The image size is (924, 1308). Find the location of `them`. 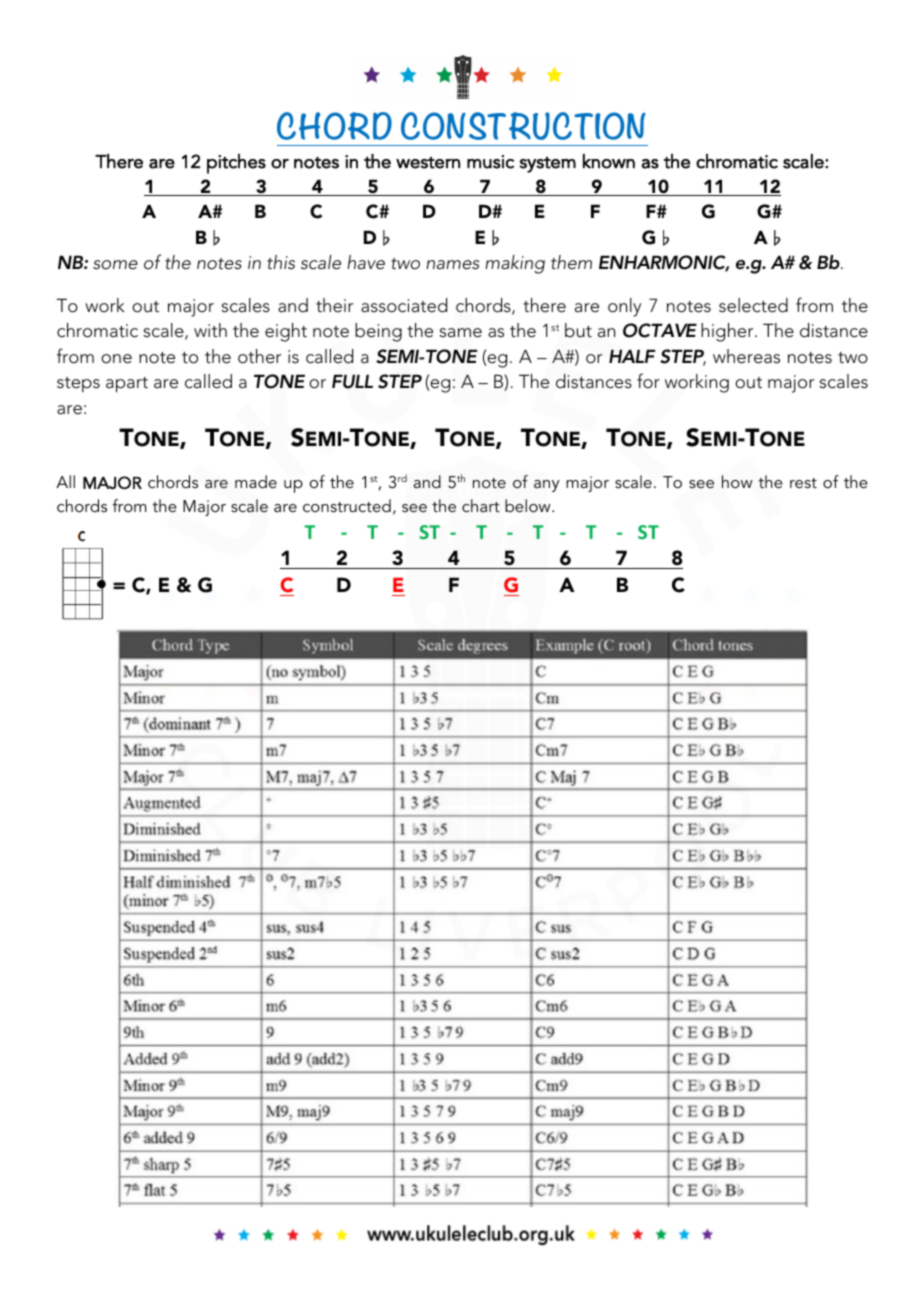

them is located at coordinates (571, 262).
